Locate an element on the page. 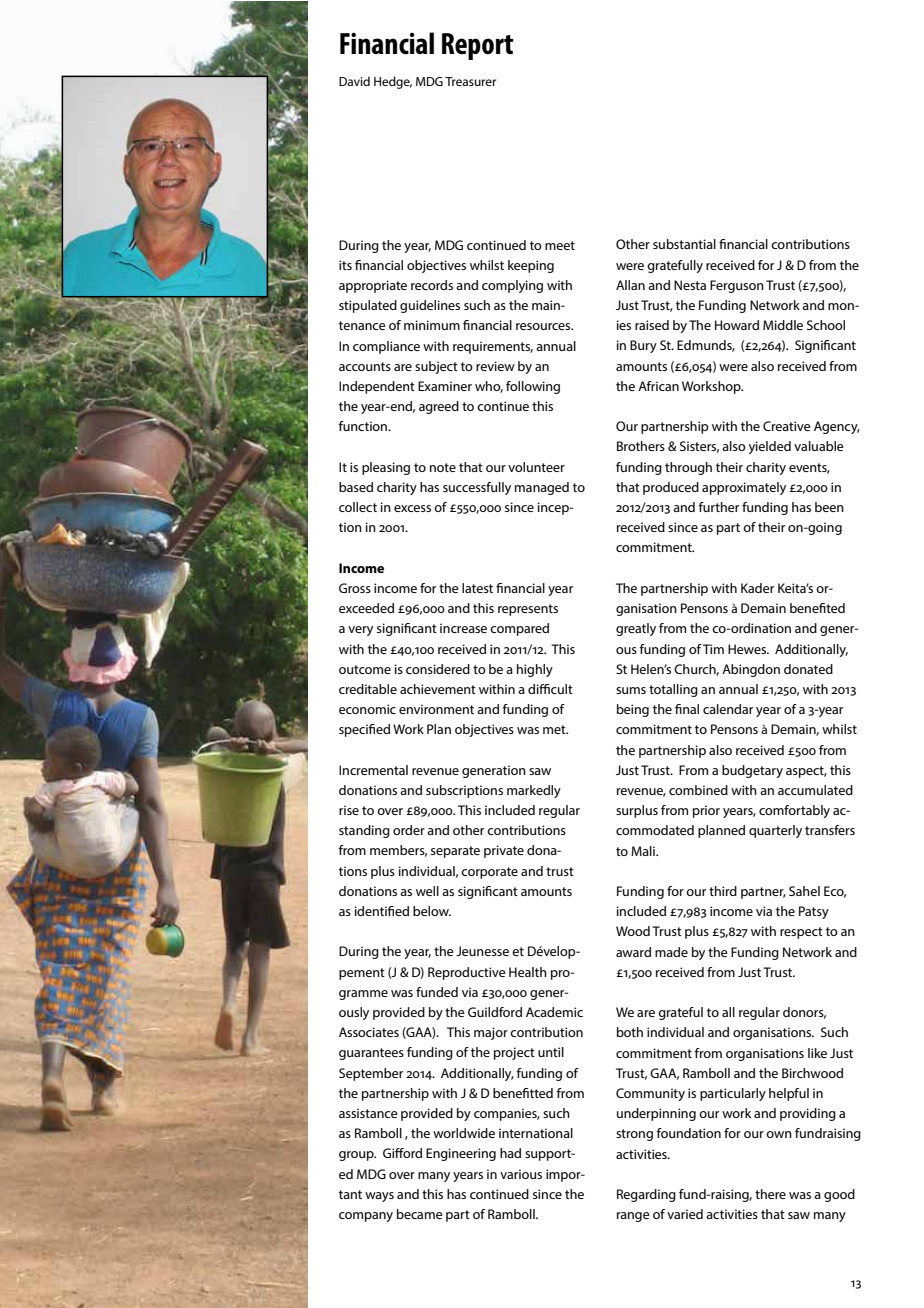 The width and height of the image is (924, 1308). greatly is located at coordinates (636, 629).
